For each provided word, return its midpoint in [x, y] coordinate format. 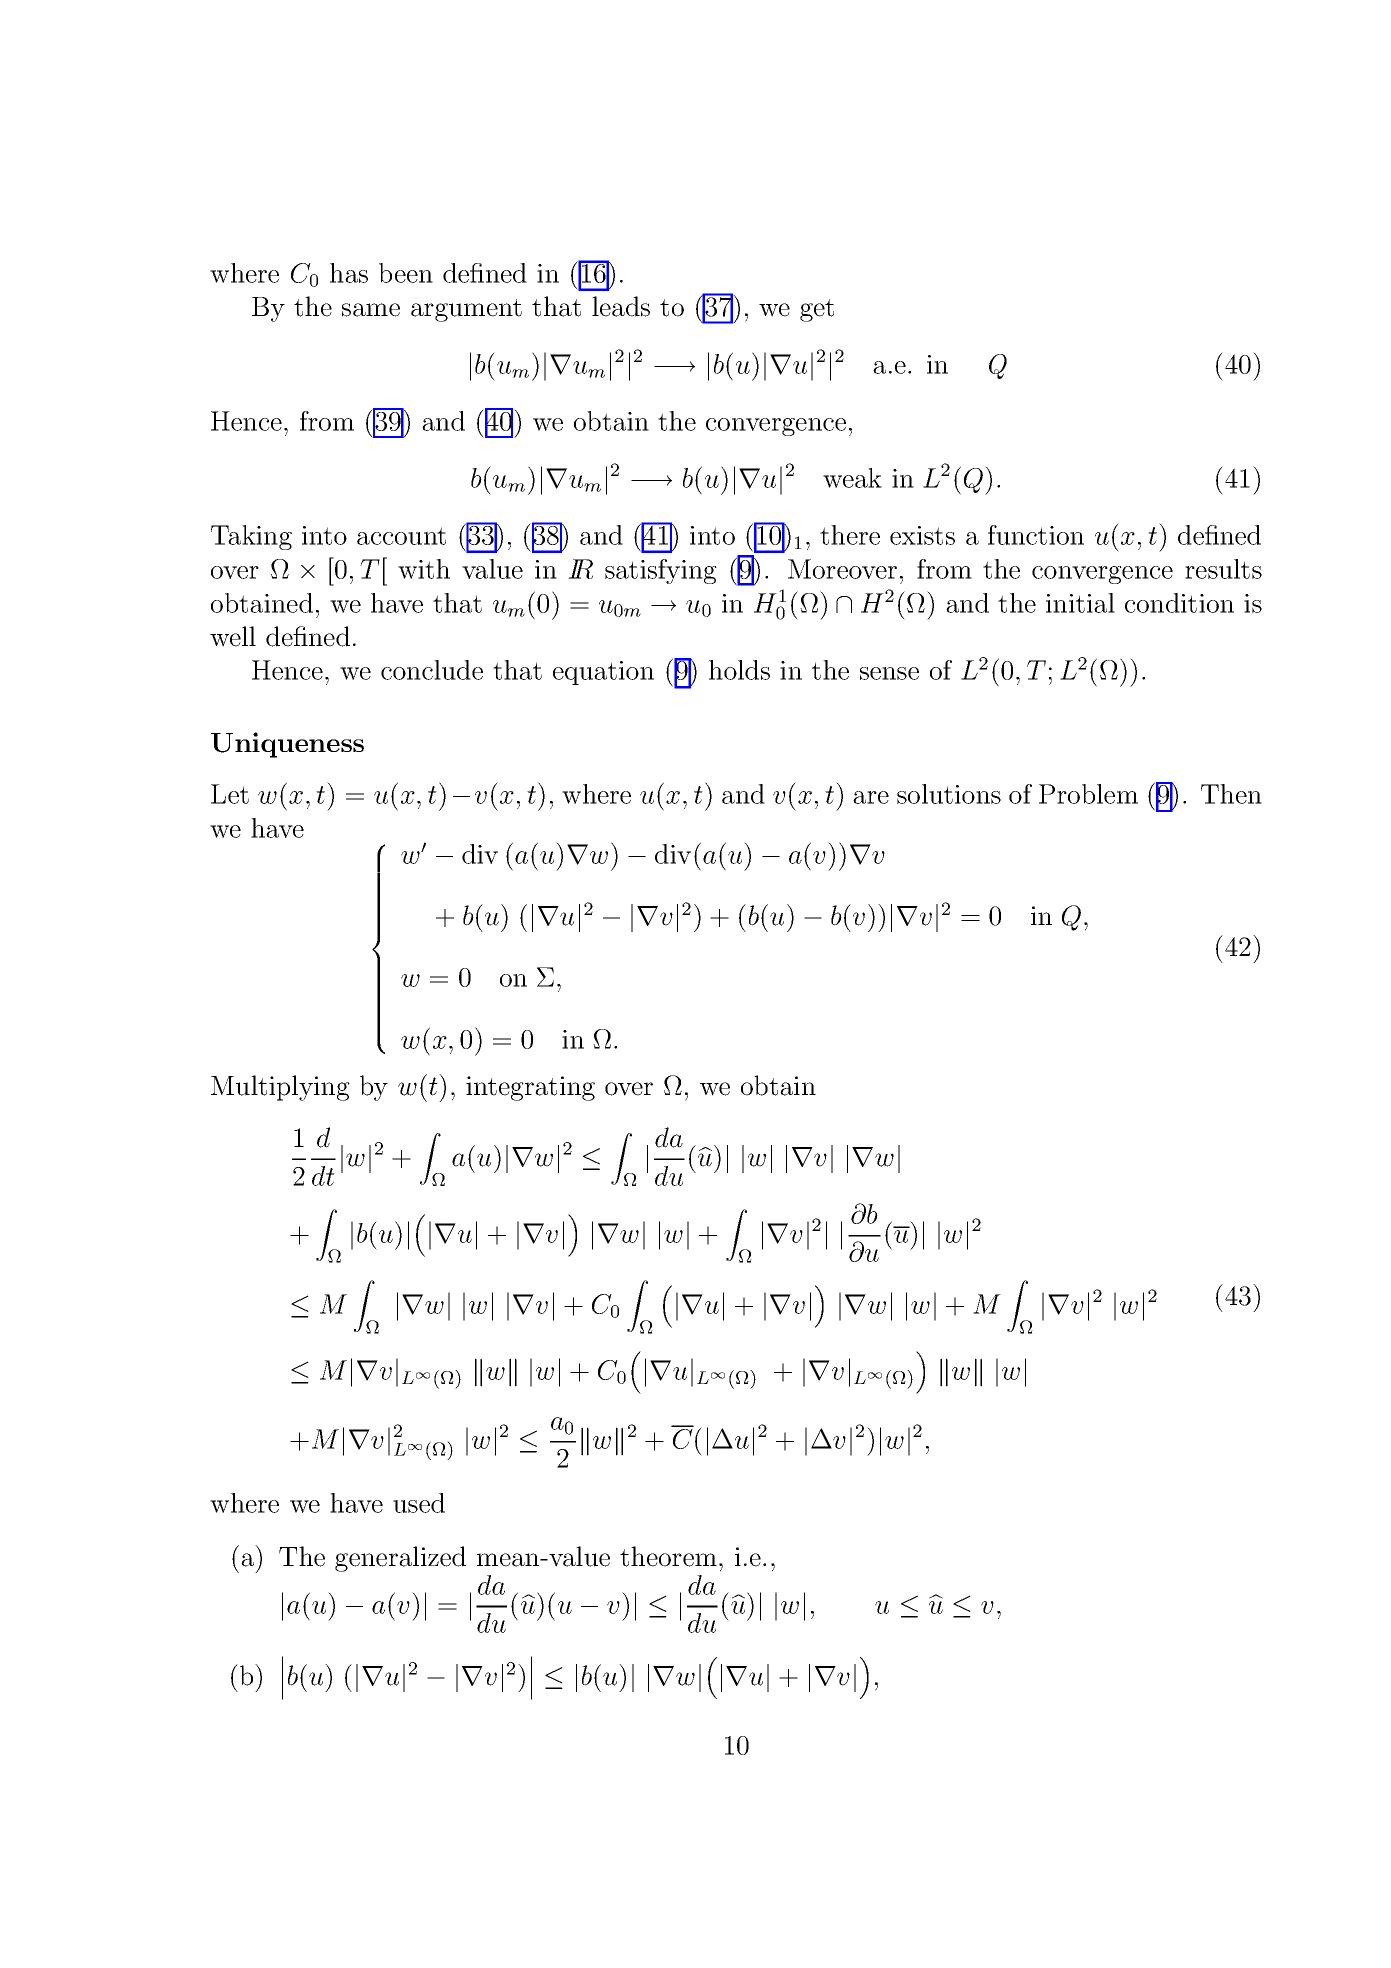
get [817, 310]
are [871, 797]
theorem [668, 1556]
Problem [1088, 794]
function [1036, 535]
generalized [400, 1559]
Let [230, 794]
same [371, 310]
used [419, 1503]
